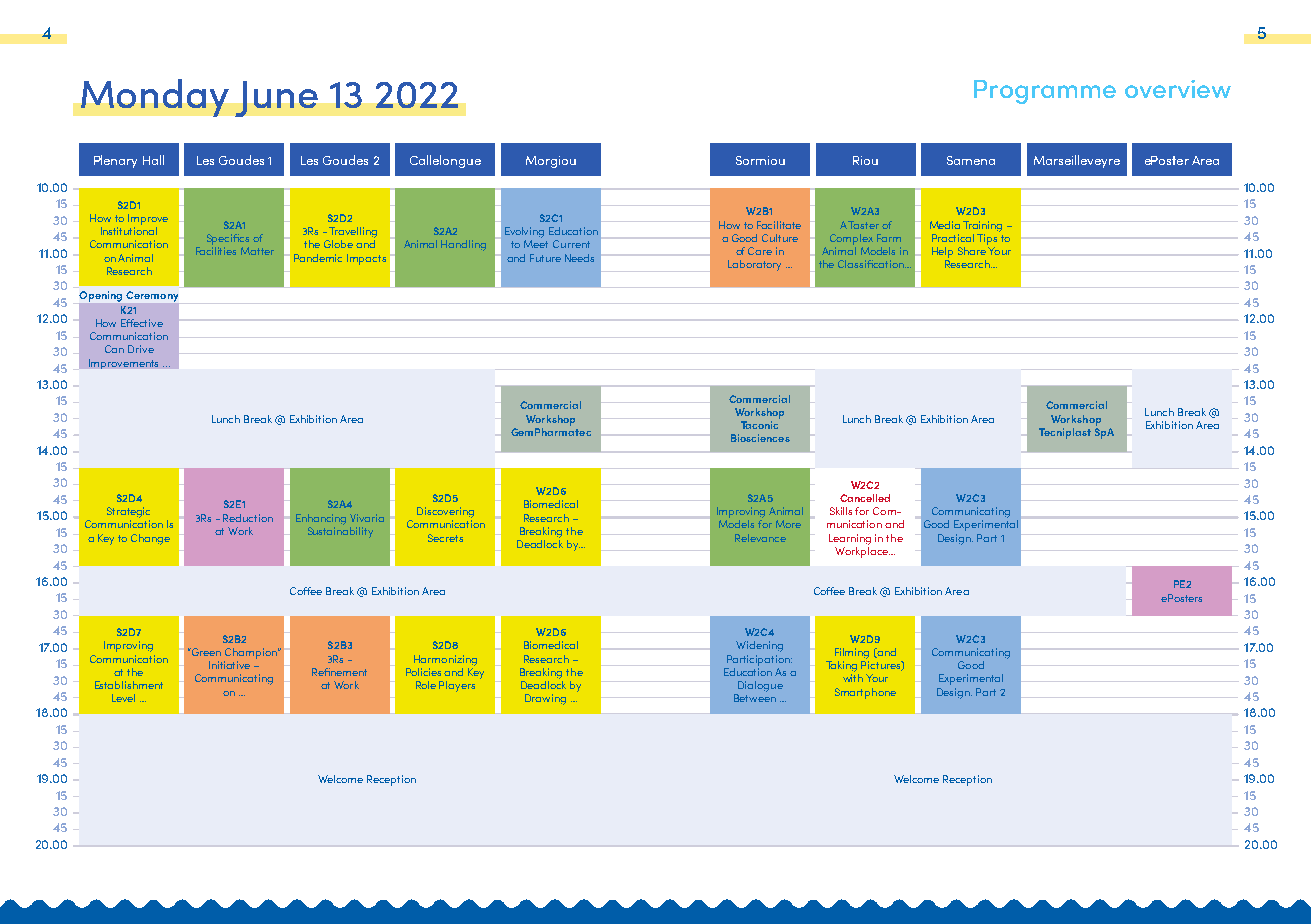 This screenshot has height=924, width=1311. Describe the element at coordinates (865, 498) in the screenshot. I see `Cancelled` at that location.
